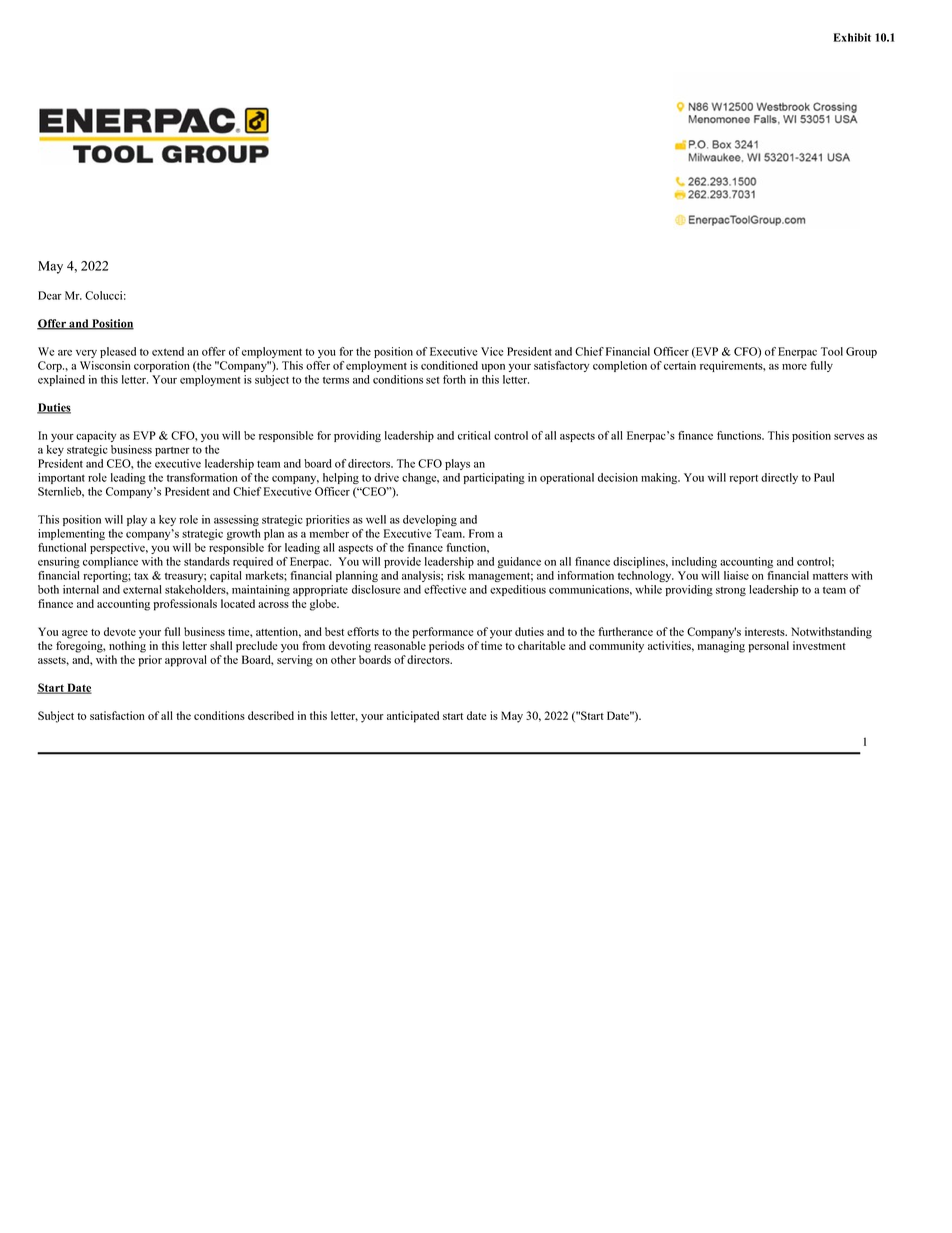  Describe the element at coordinates (110, 562) in the screenshot. I see `compliance` at that location.
